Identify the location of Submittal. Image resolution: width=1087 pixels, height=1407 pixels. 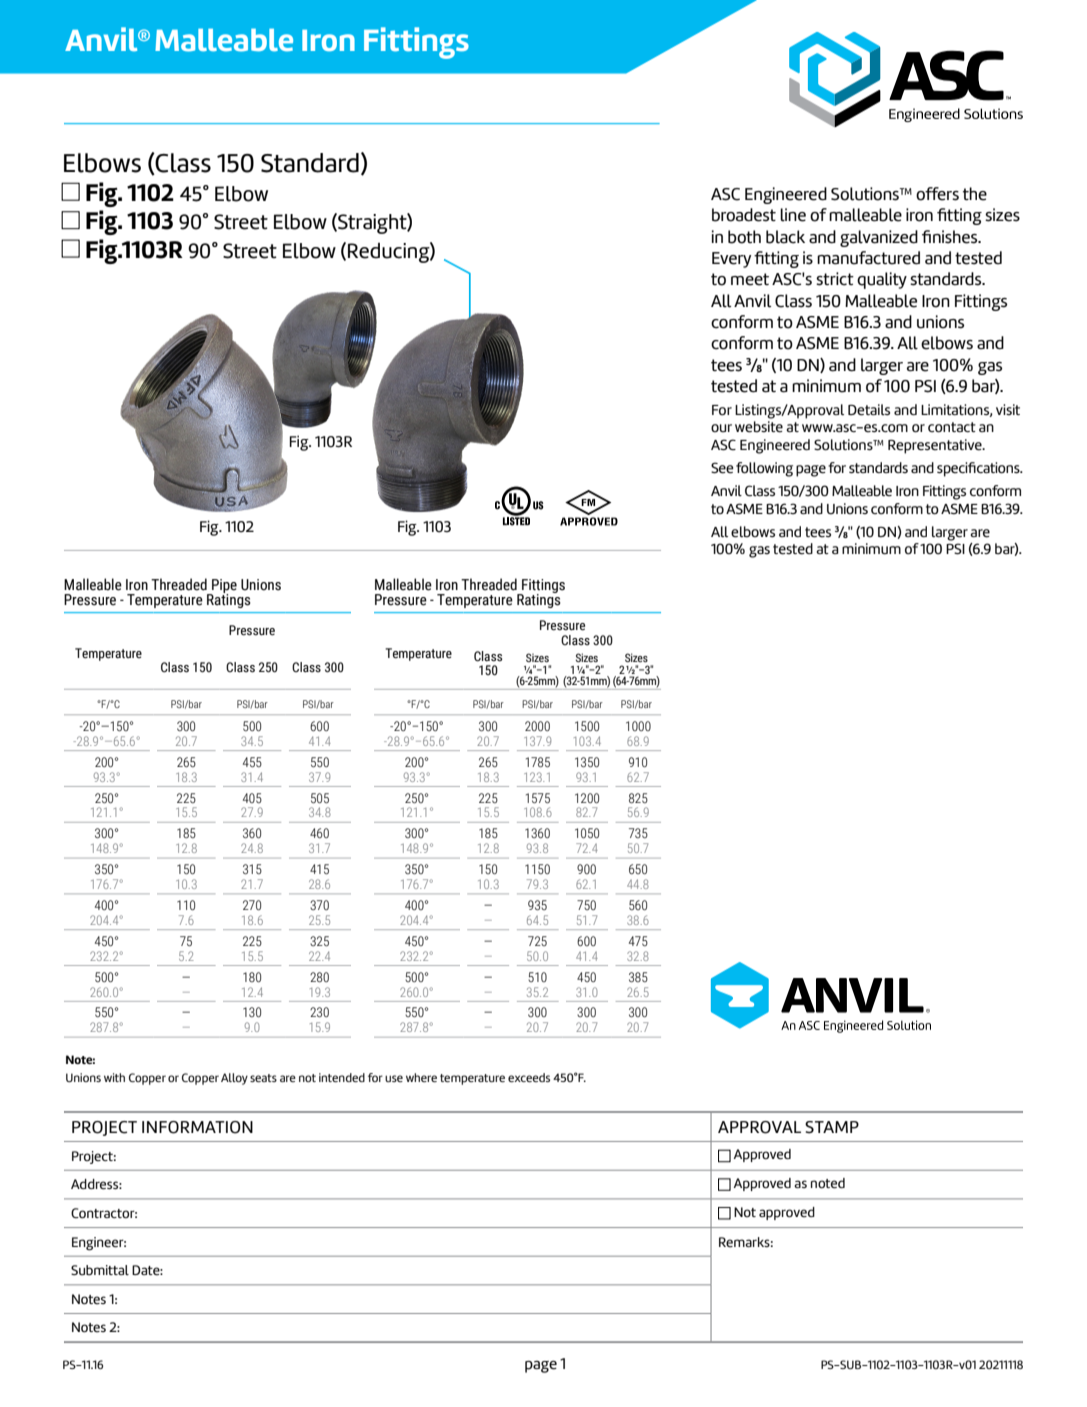
(100, 1270).
